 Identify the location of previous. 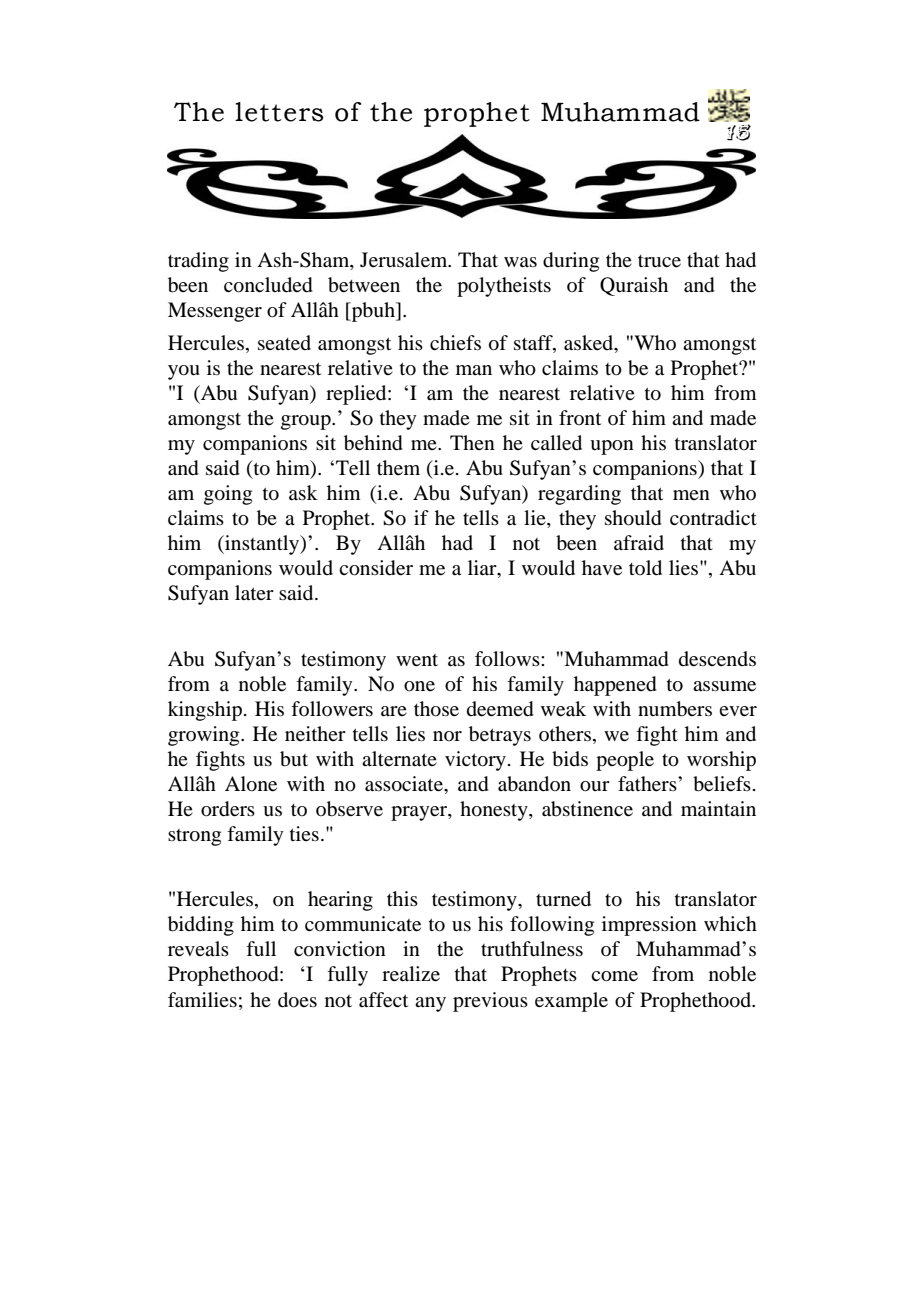
(490, 1002).
